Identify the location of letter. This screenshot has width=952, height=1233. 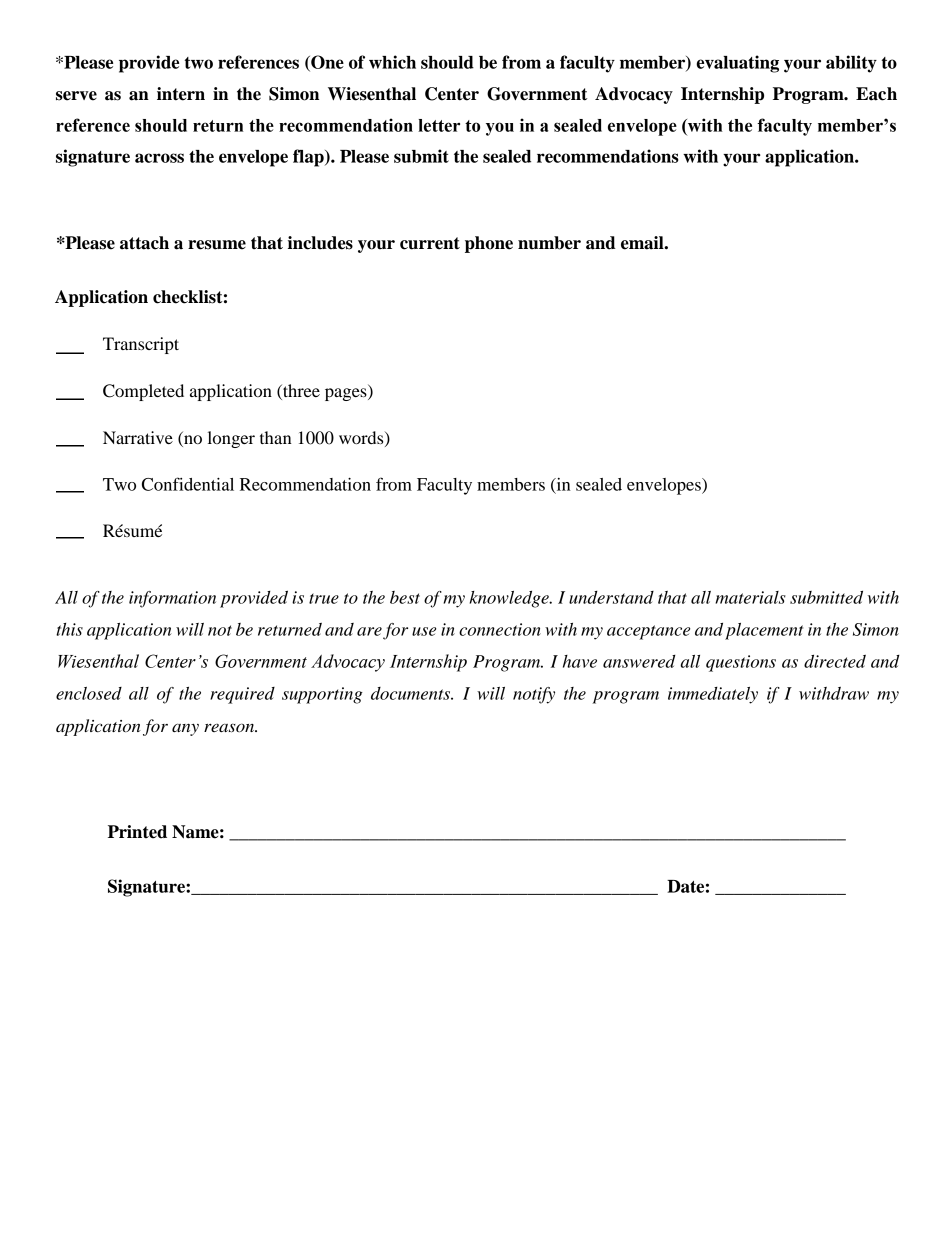
(439, 125).
